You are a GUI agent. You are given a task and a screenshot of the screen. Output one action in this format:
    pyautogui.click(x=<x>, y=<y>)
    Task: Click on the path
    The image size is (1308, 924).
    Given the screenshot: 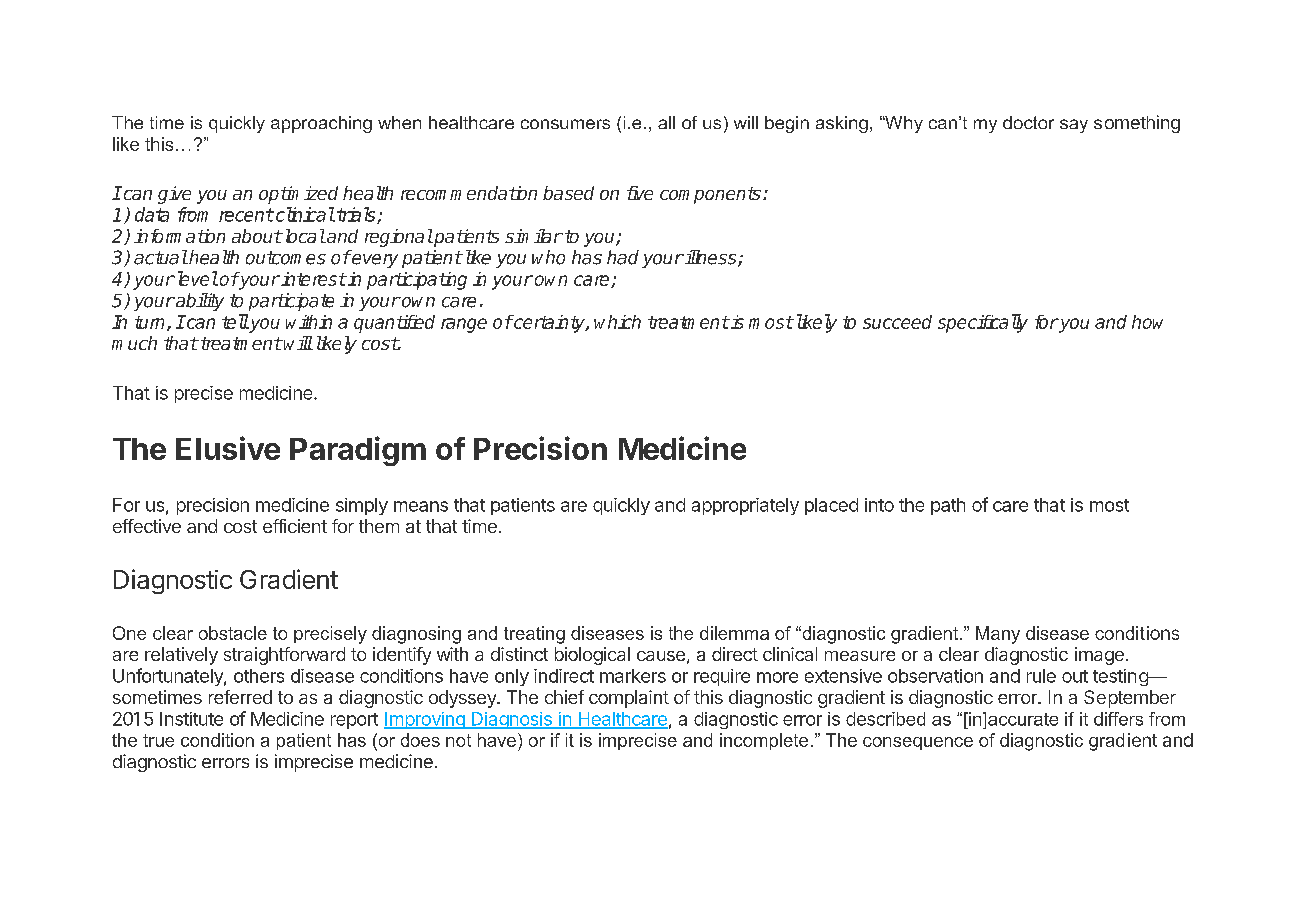 What is the action you would take?
    pyautogui.click(x=948, y=506)
